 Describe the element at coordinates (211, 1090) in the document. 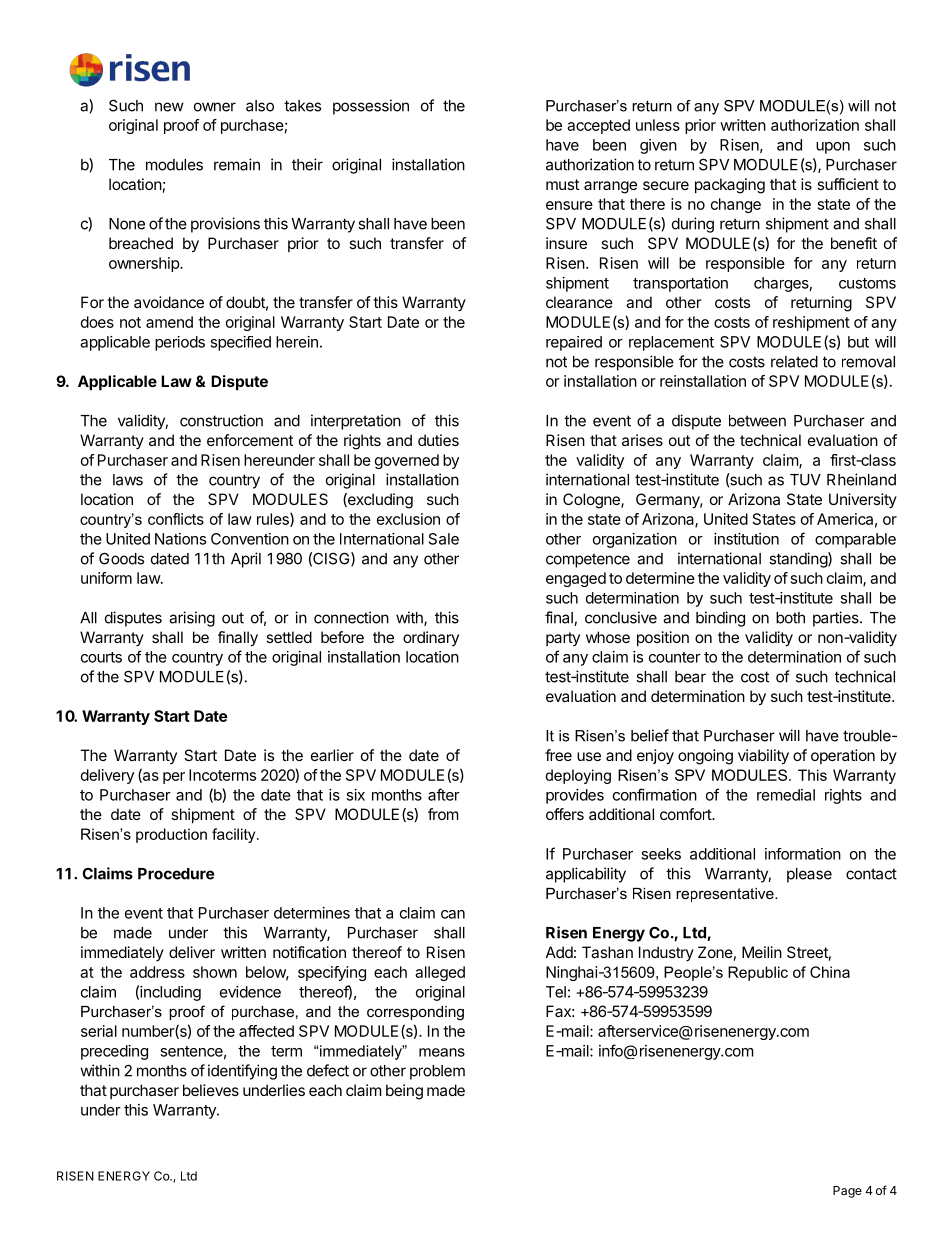

I see `believes` at that location.
